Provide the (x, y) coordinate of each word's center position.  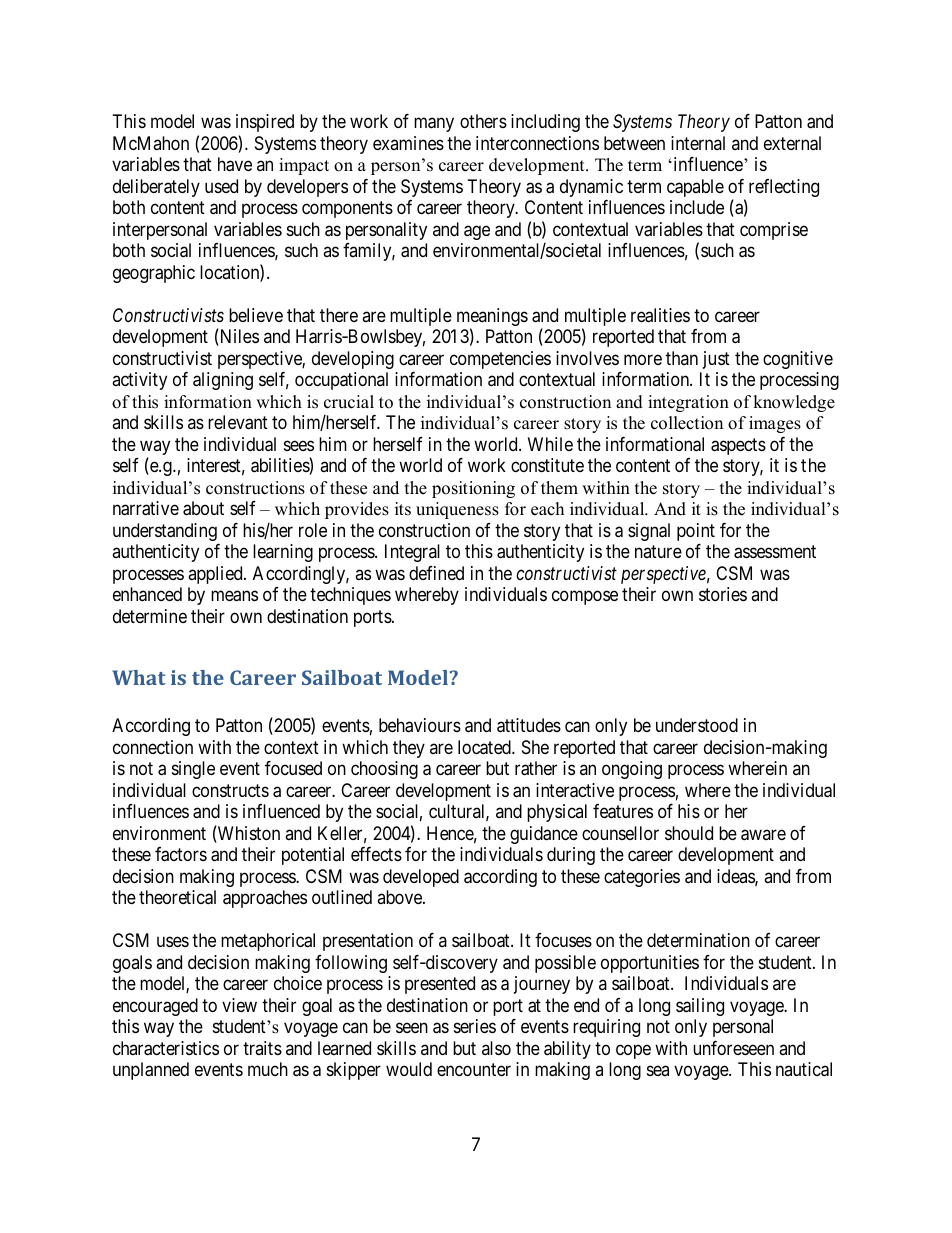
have (235, 164)
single (193, 770)
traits (262, 1048)
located (485, 747)
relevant (238, 422)
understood (697, 725)
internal (698, 143)
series (475, 1026)
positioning (473, 489)
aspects (738, 446)
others (483, 121)
